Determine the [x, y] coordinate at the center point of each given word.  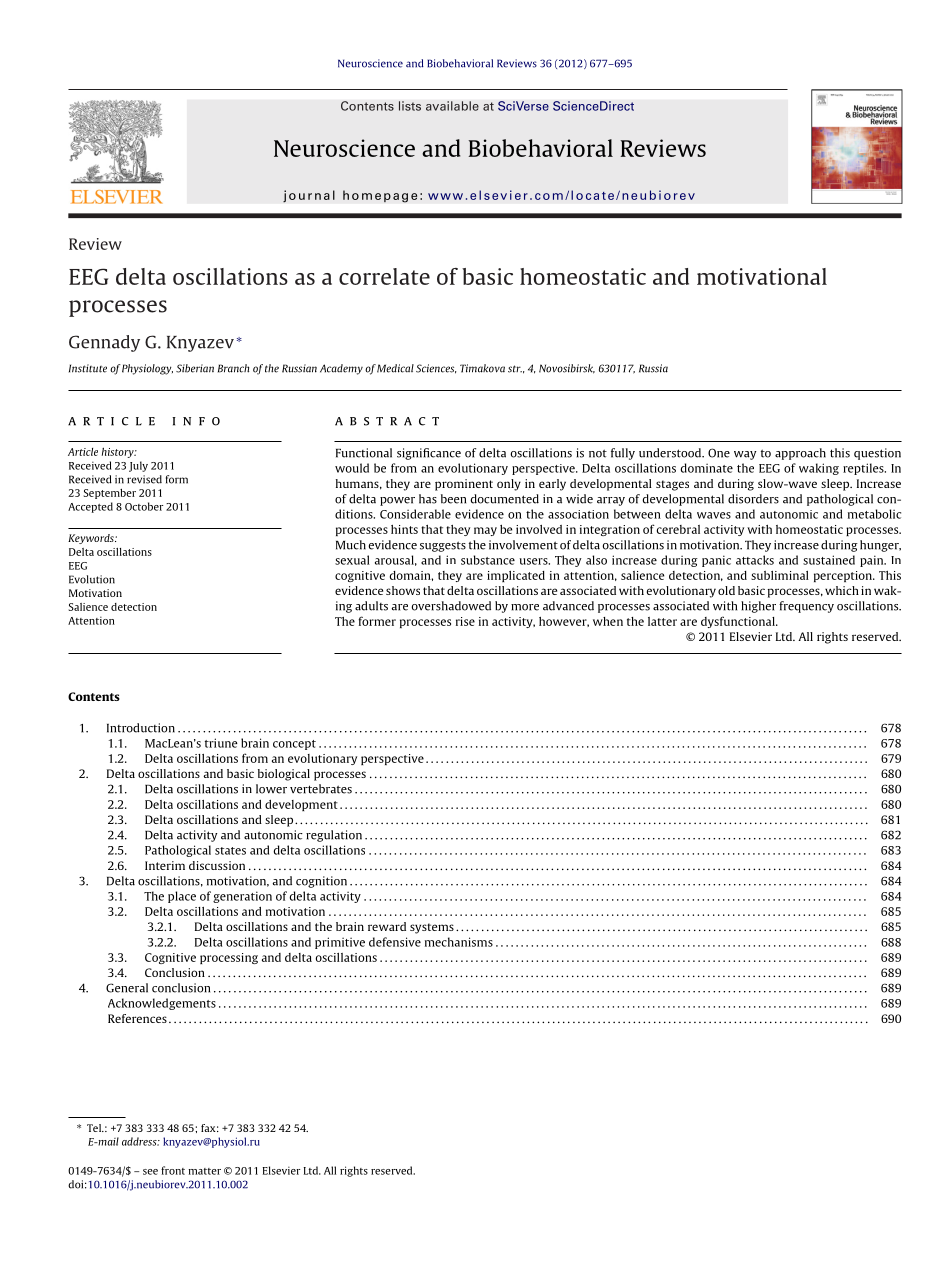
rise [465, 621]
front [173, 1170]
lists [410, 106]
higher [758, 607]
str [515, 369]
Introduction [141, 728]
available [452, 106]
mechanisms [459, 942]
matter [204, 1171]
